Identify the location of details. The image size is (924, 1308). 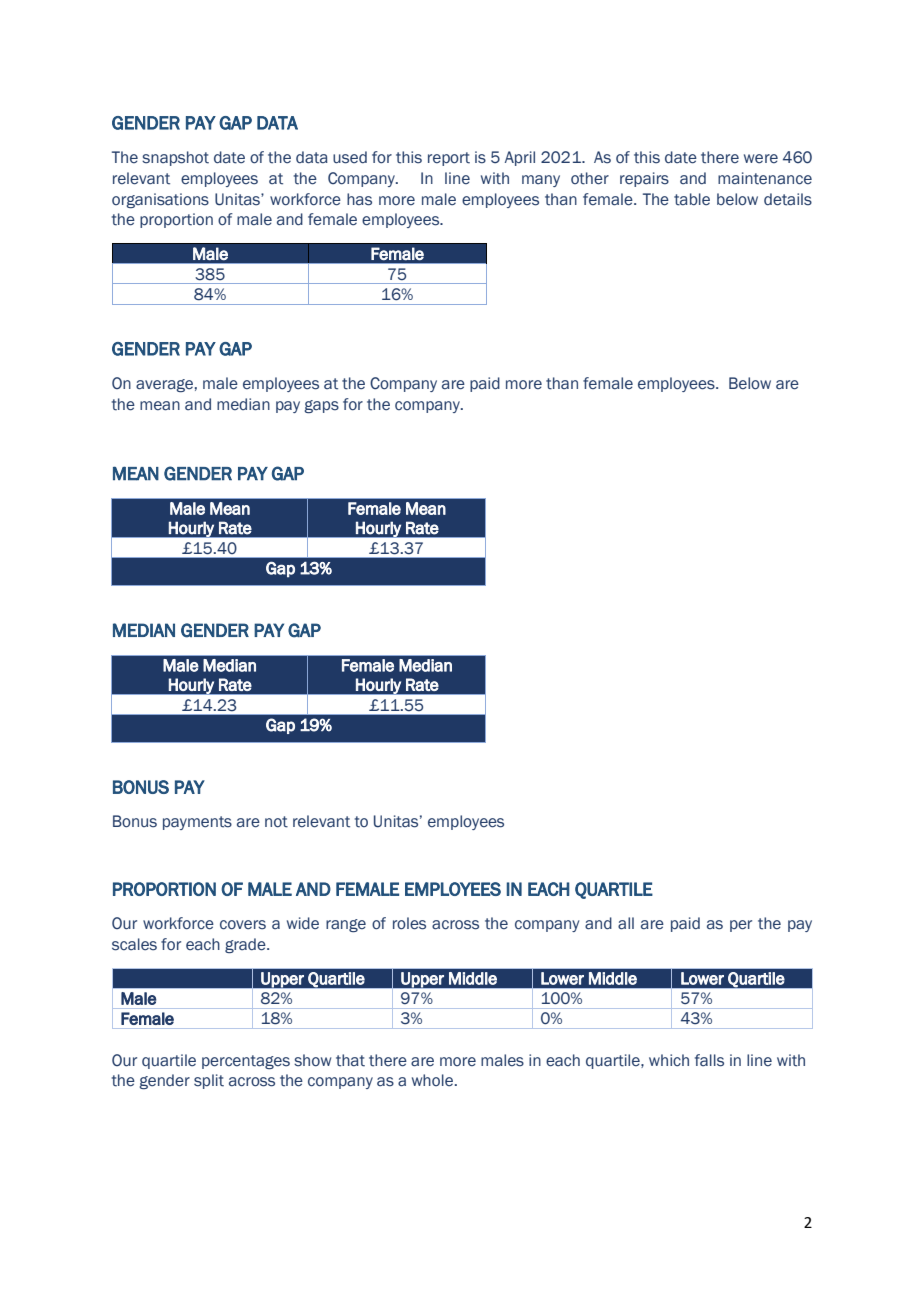
(788, 199).
